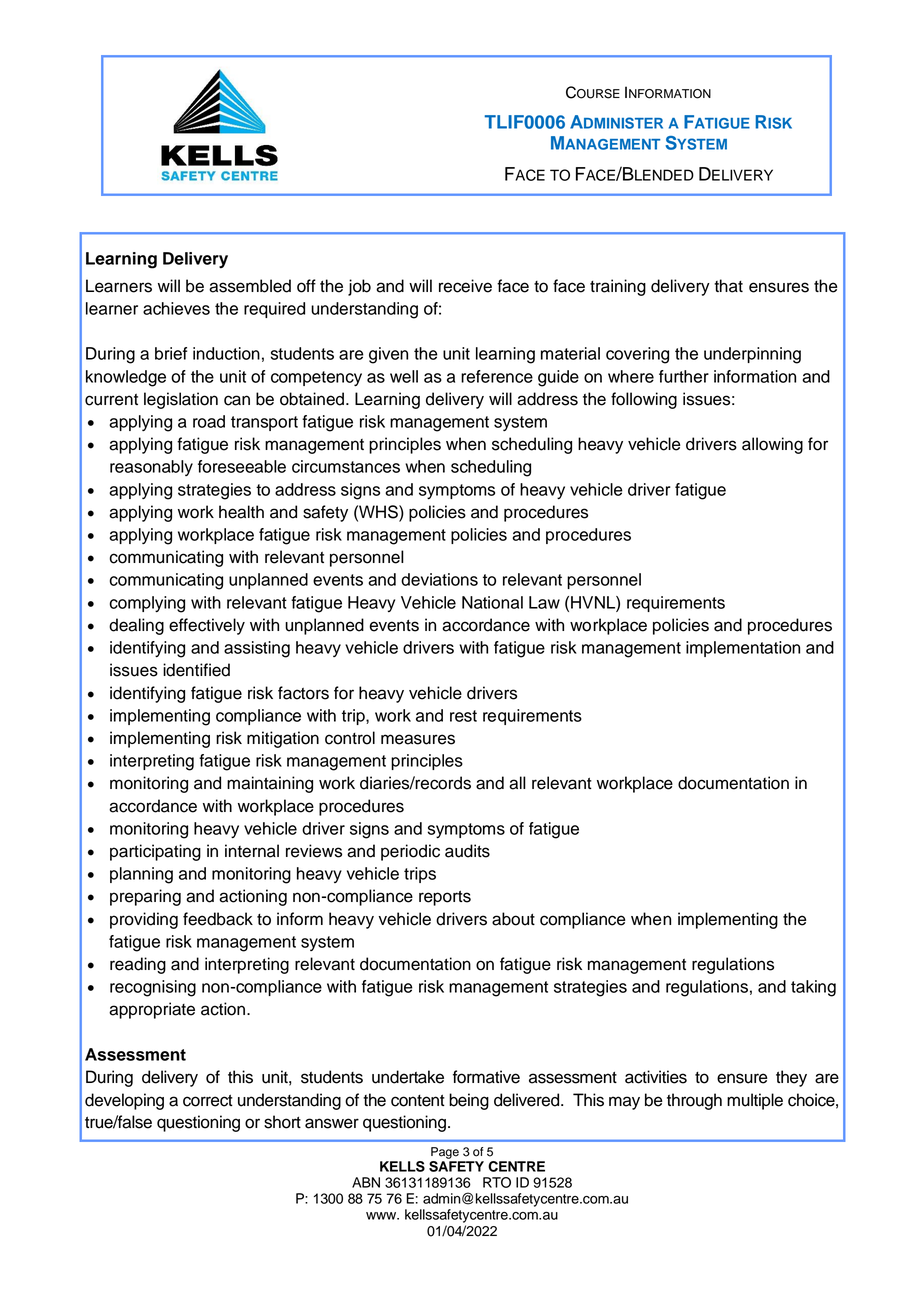 This page has width=924, height=1308. Describe the element at coordinates (147, 604) in the page. I see `complying` at that location.
